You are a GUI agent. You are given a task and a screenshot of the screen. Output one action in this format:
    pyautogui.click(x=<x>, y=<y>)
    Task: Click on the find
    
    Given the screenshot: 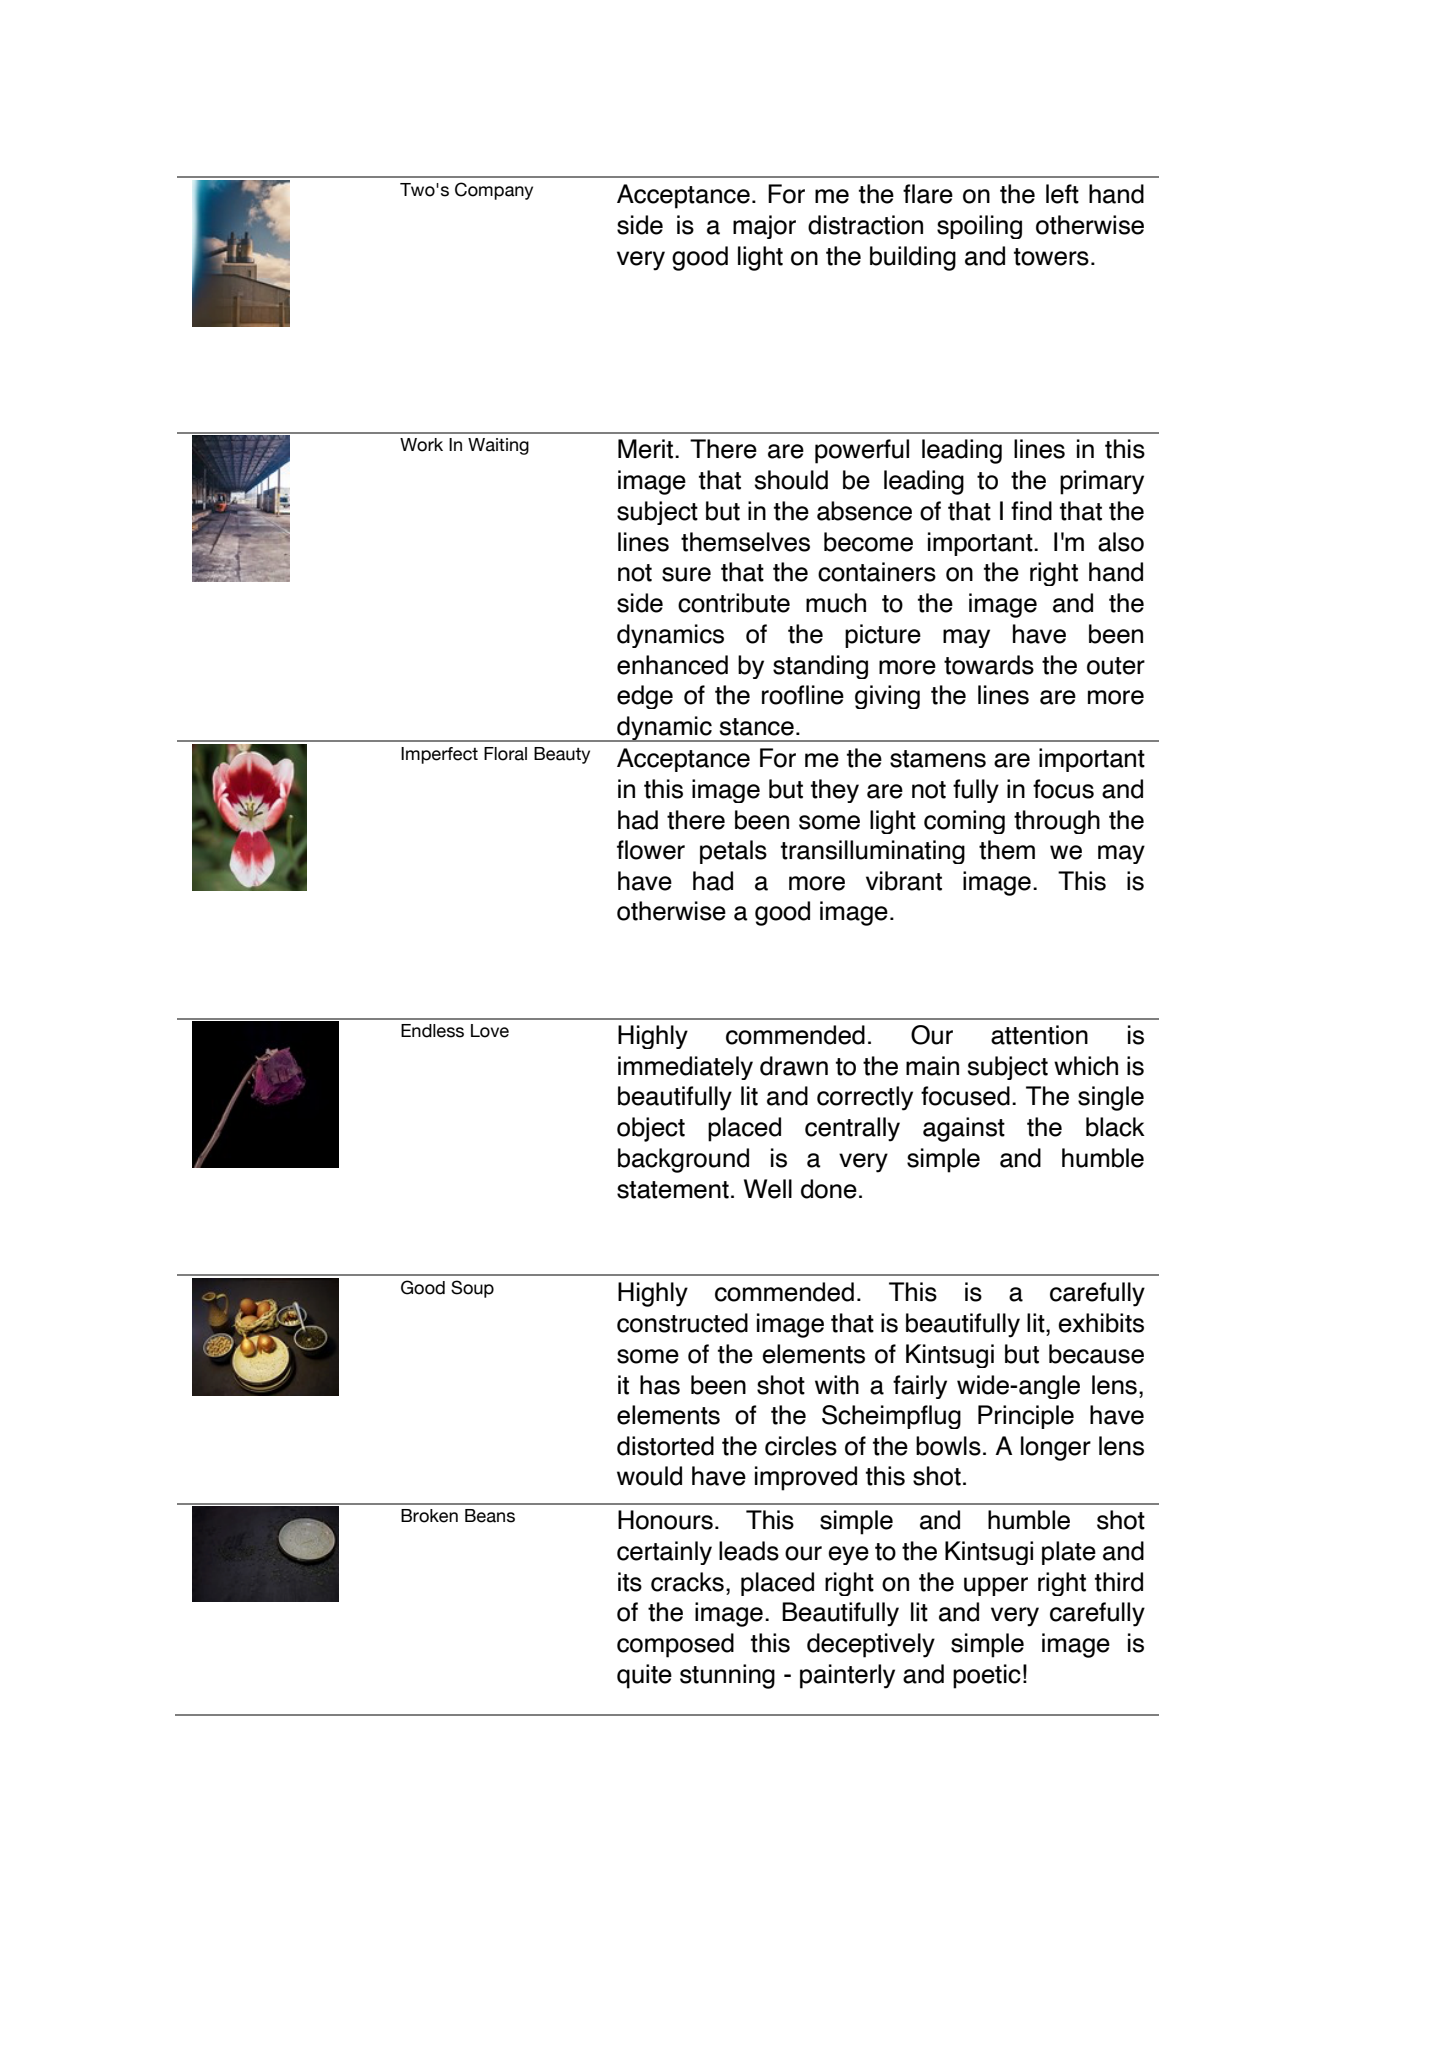 What is the action you would take?
    pyautogui.click(x=1031, y=511)
